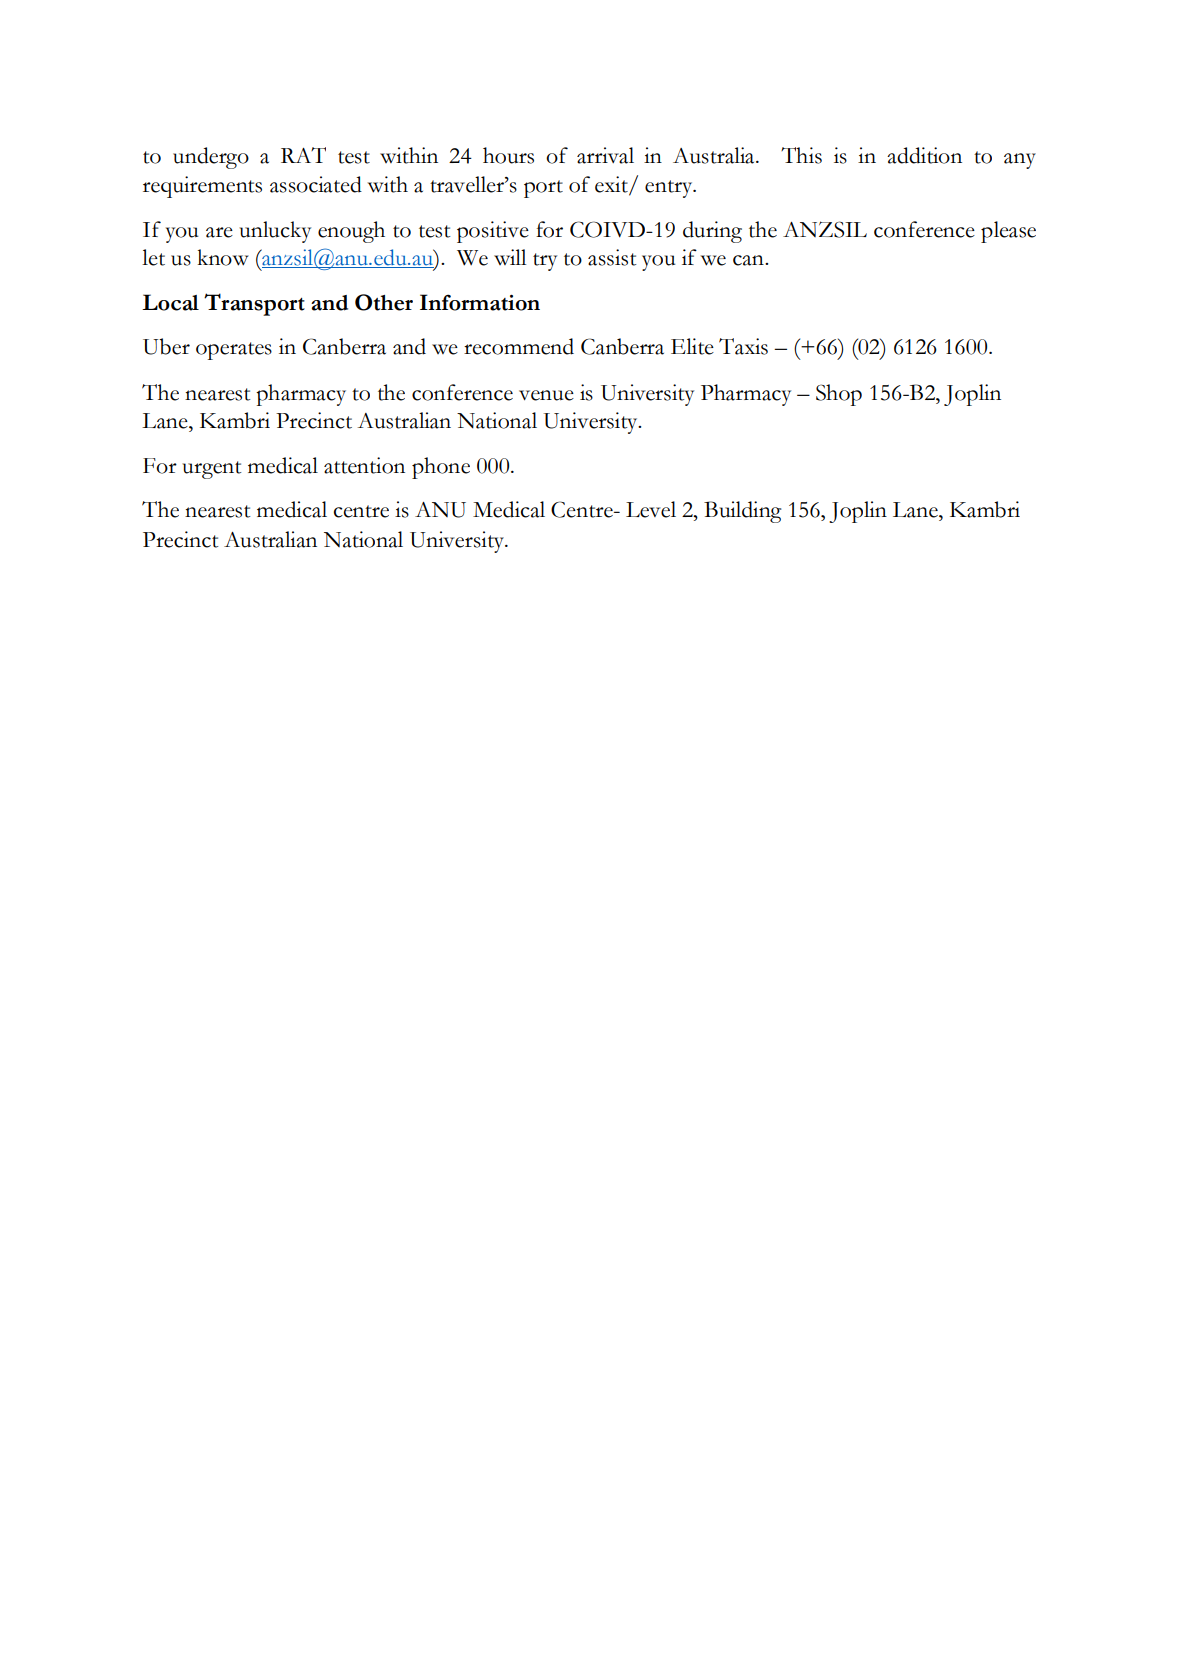 Image resolution: width=1179 pixels, height=1667 pixels. I want to click on urgent, so click(212, 470).
